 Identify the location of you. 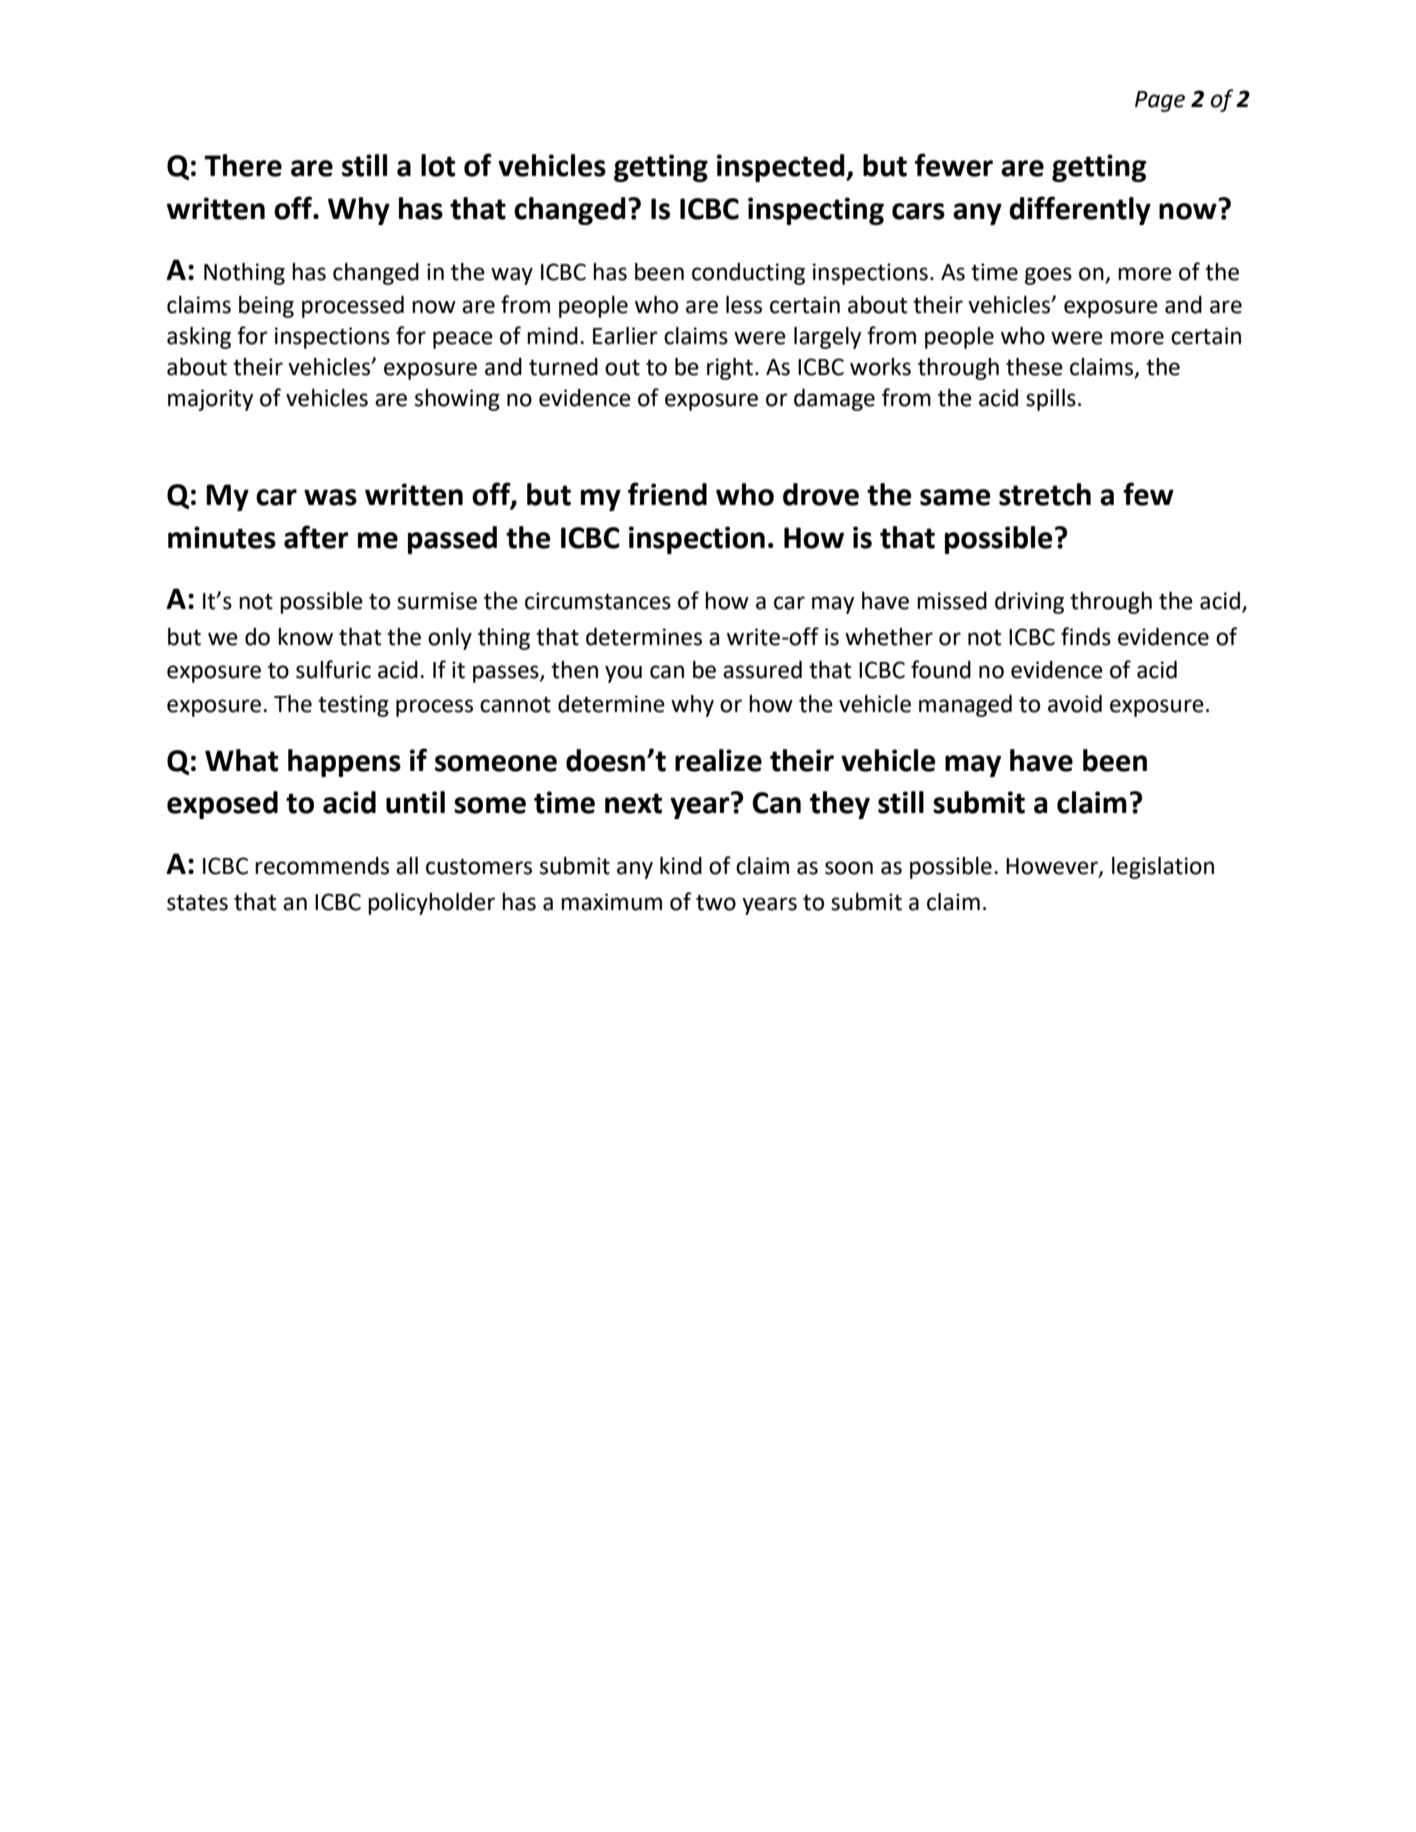
(623, 674).
